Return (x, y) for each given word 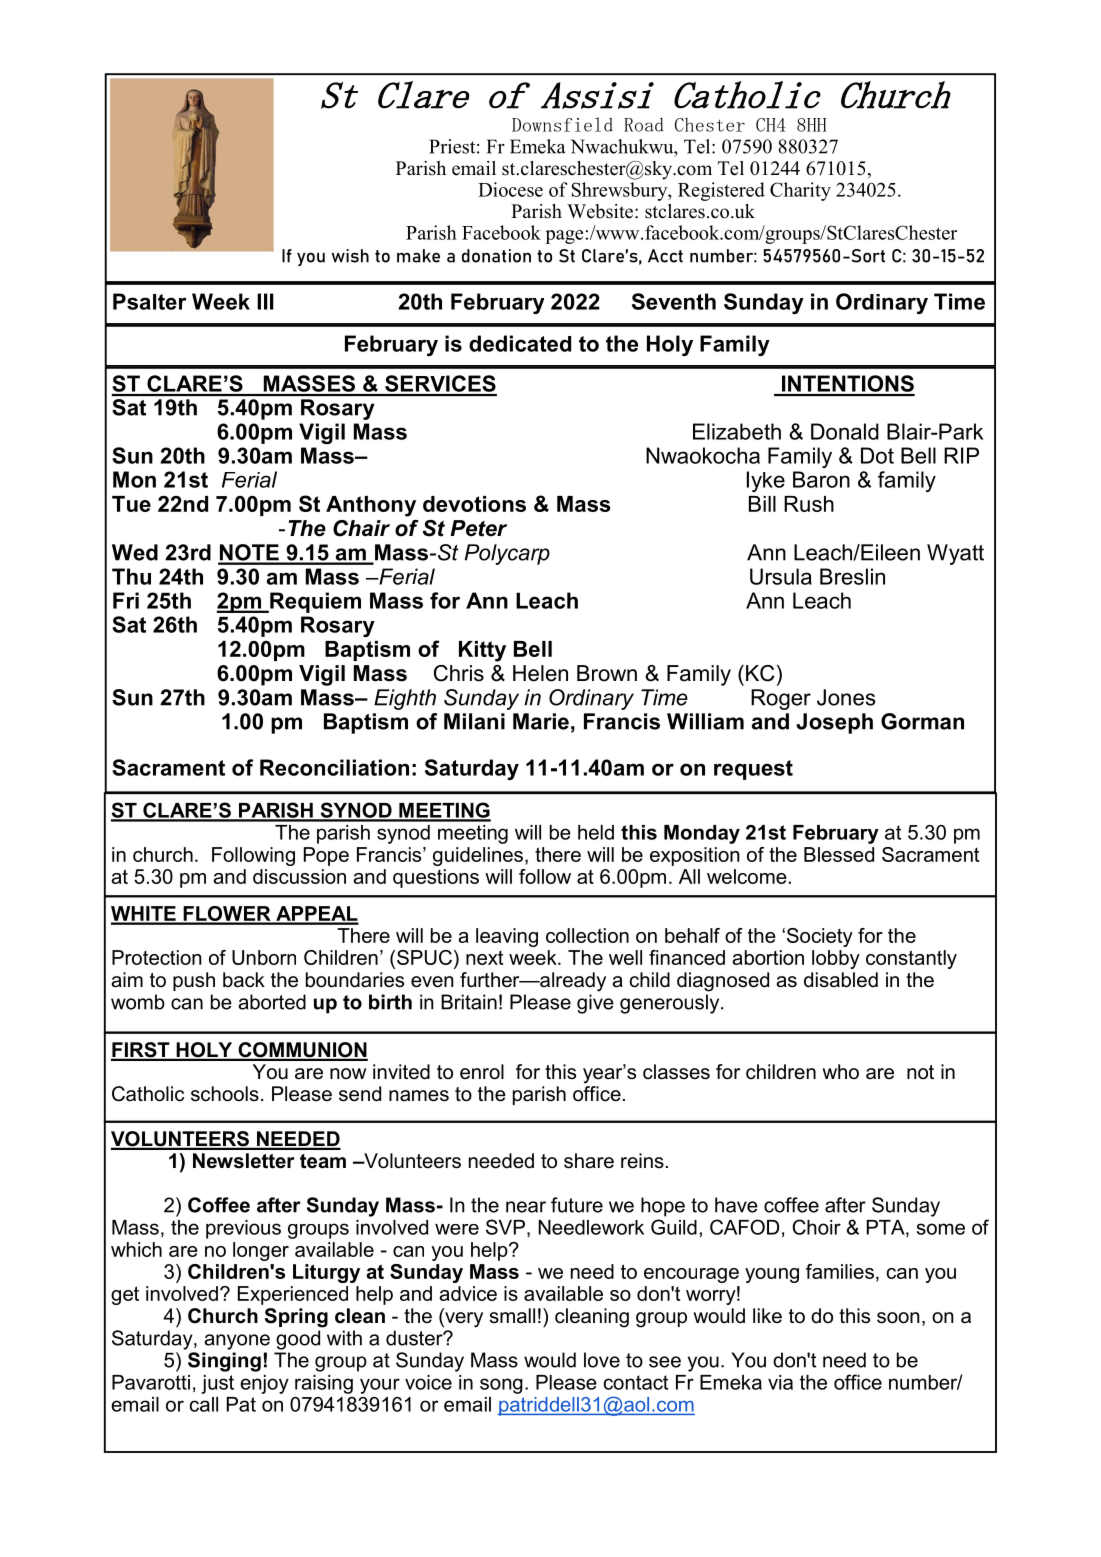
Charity (800, 191)
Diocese (510, 189)
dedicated (520, 343)
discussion (299, 876)
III (265, 301)
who (840, 1072)
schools (225, 1094)
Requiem (314, 602)
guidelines (478, 856)
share (589, 1161)
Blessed (839, 854)
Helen (540, 673)
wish (350, 256)
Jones (846, 697)
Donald (845, 431)
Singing (224, 1362)
